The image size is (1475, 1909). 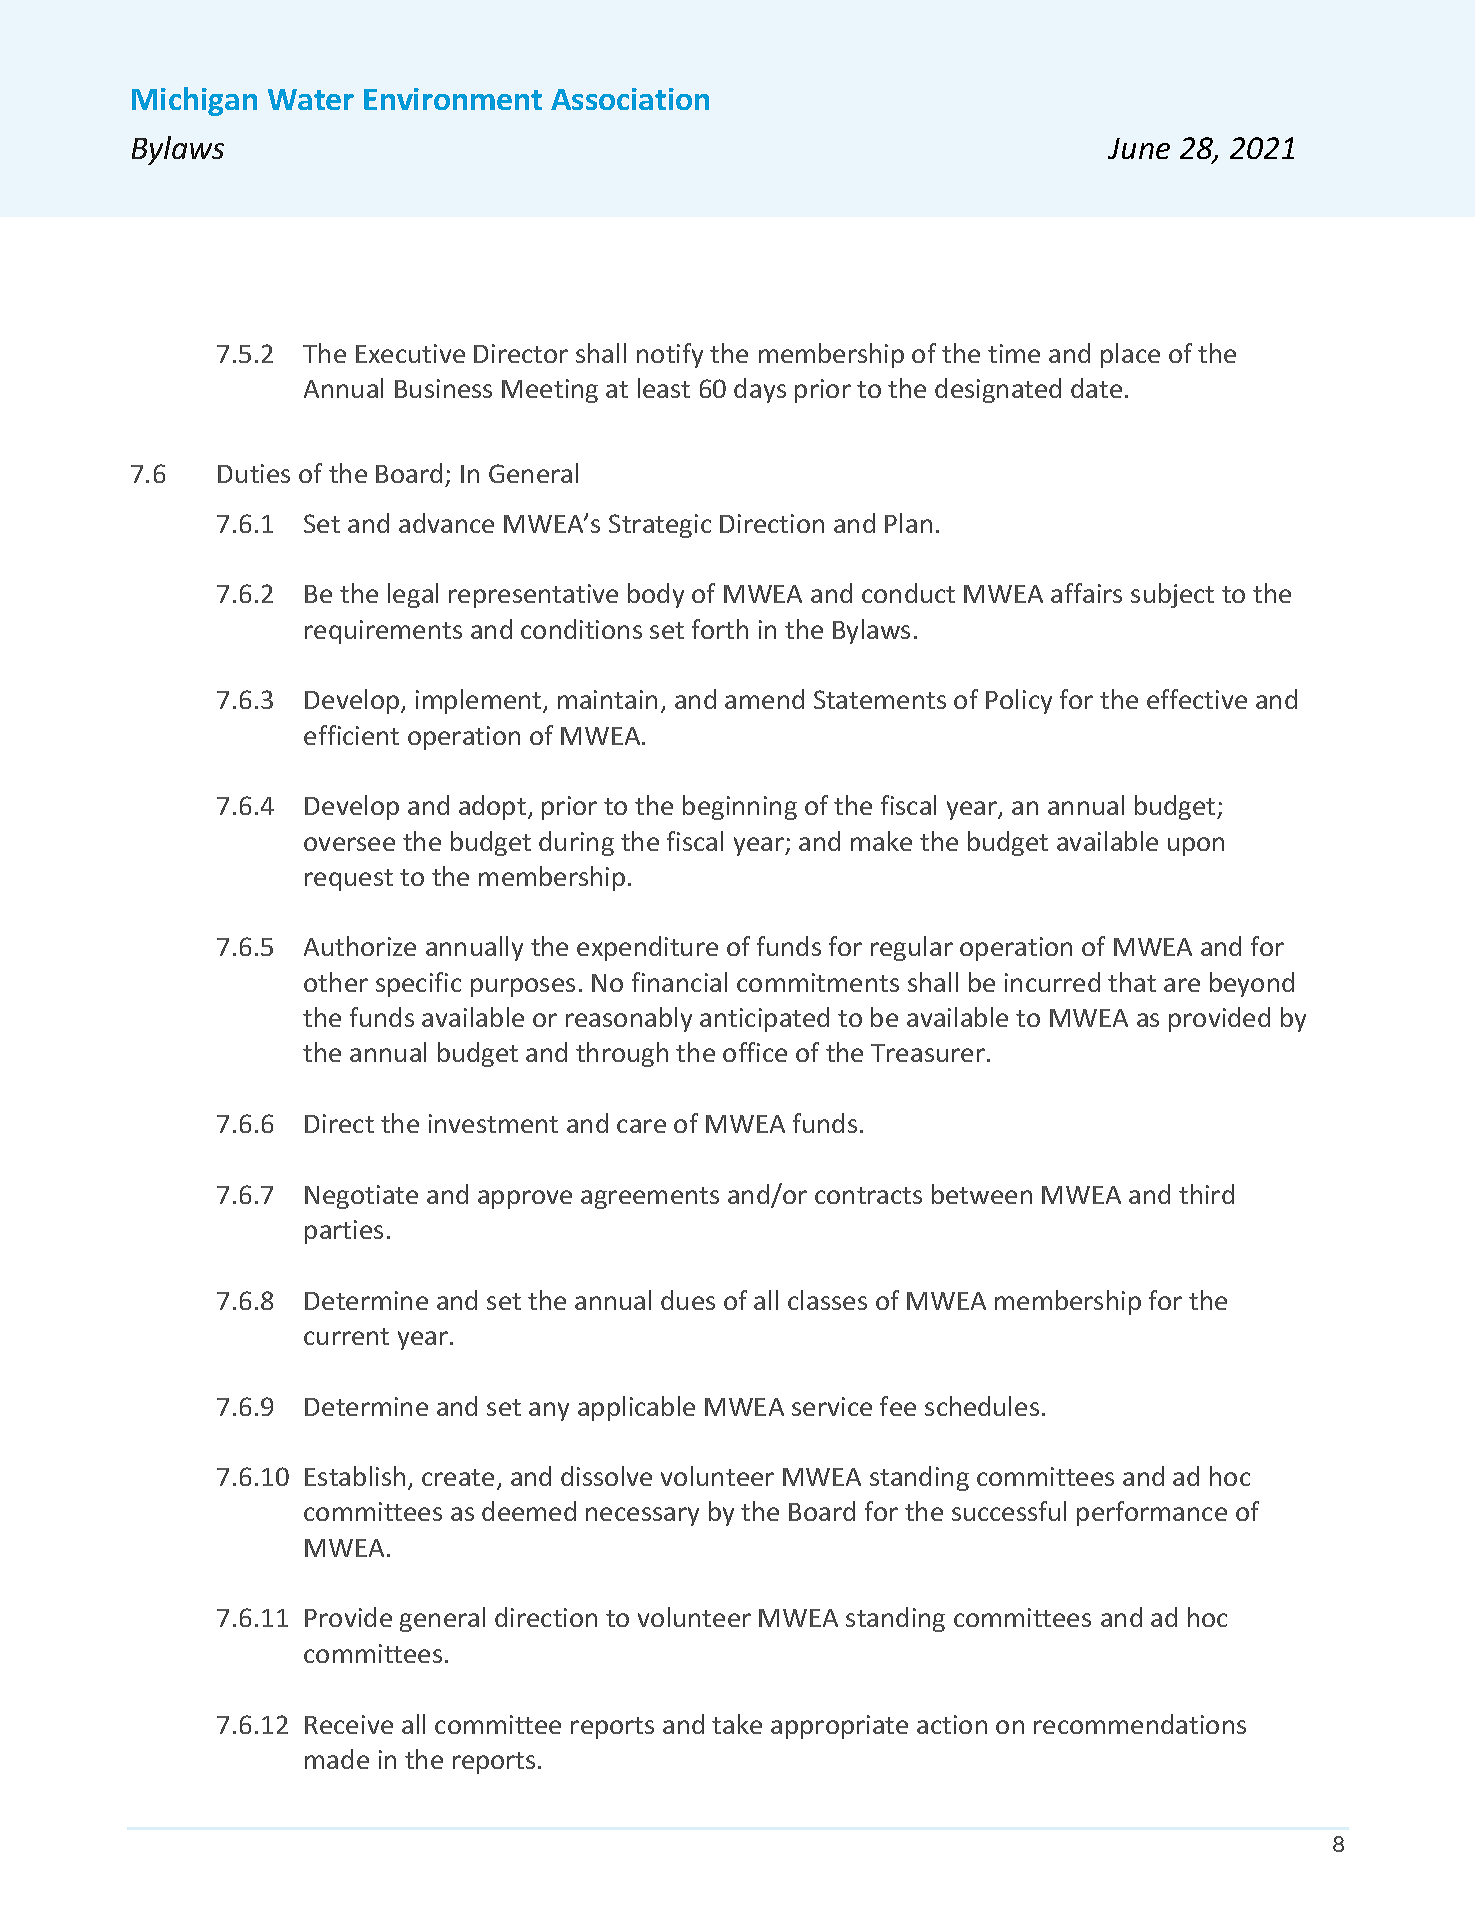 I want to click on June, so click(x=1139, y=148).
